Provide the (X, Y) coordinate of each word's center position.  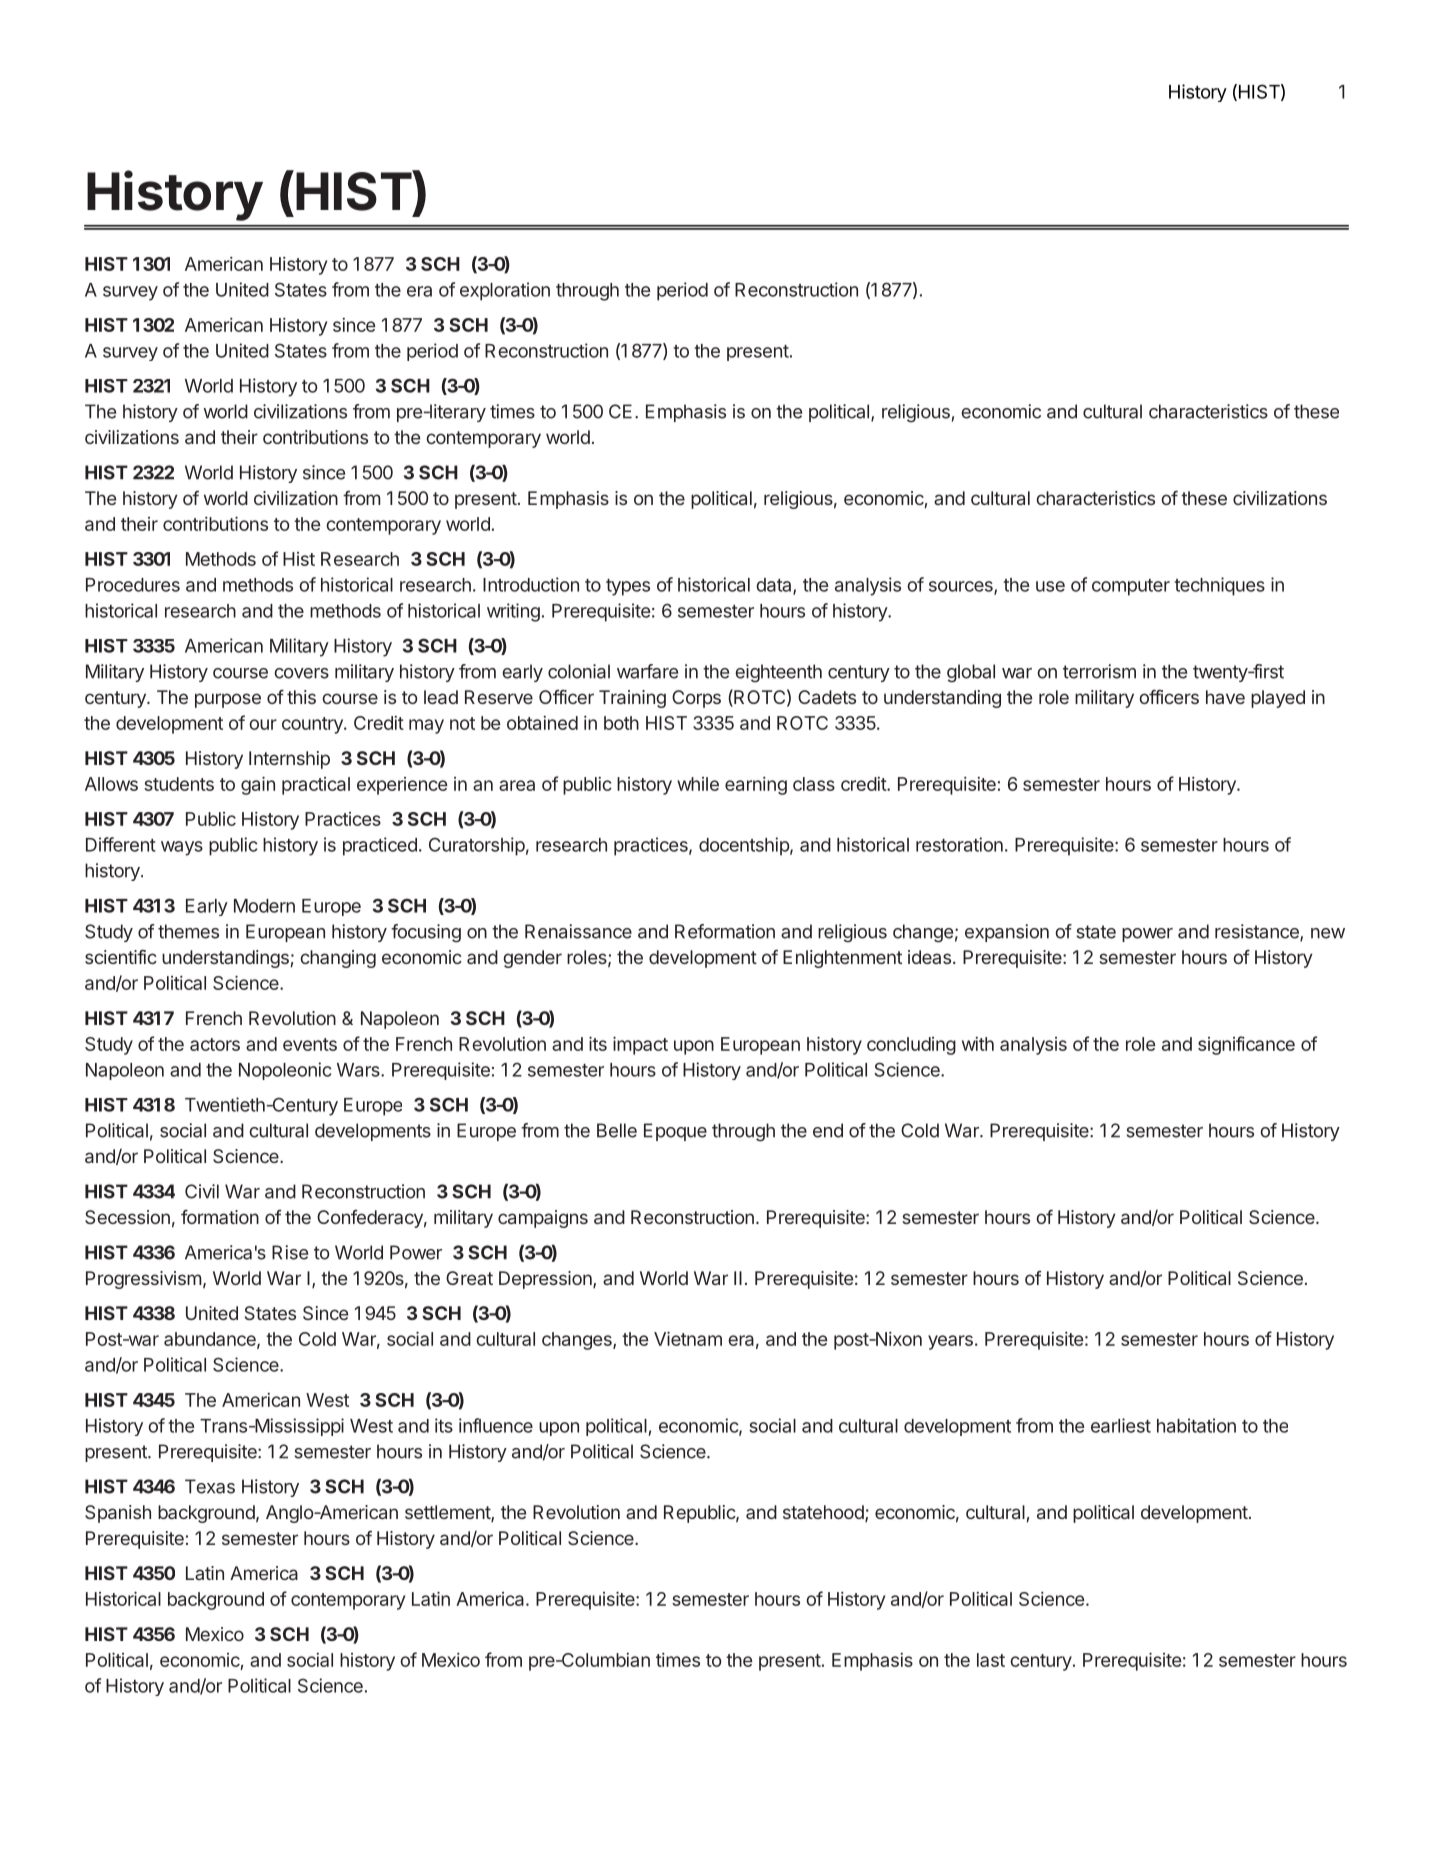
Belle (617, 1130)
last (991, 1660)
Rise (290, 1252)
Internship (289, 760)
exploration (505, 291)
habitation (1196, 1425)
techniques (1219, 586)
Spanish (118, 1514)
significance (1246, 1045)
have (1225, 697)
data (775, 586)
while (698, 784)
